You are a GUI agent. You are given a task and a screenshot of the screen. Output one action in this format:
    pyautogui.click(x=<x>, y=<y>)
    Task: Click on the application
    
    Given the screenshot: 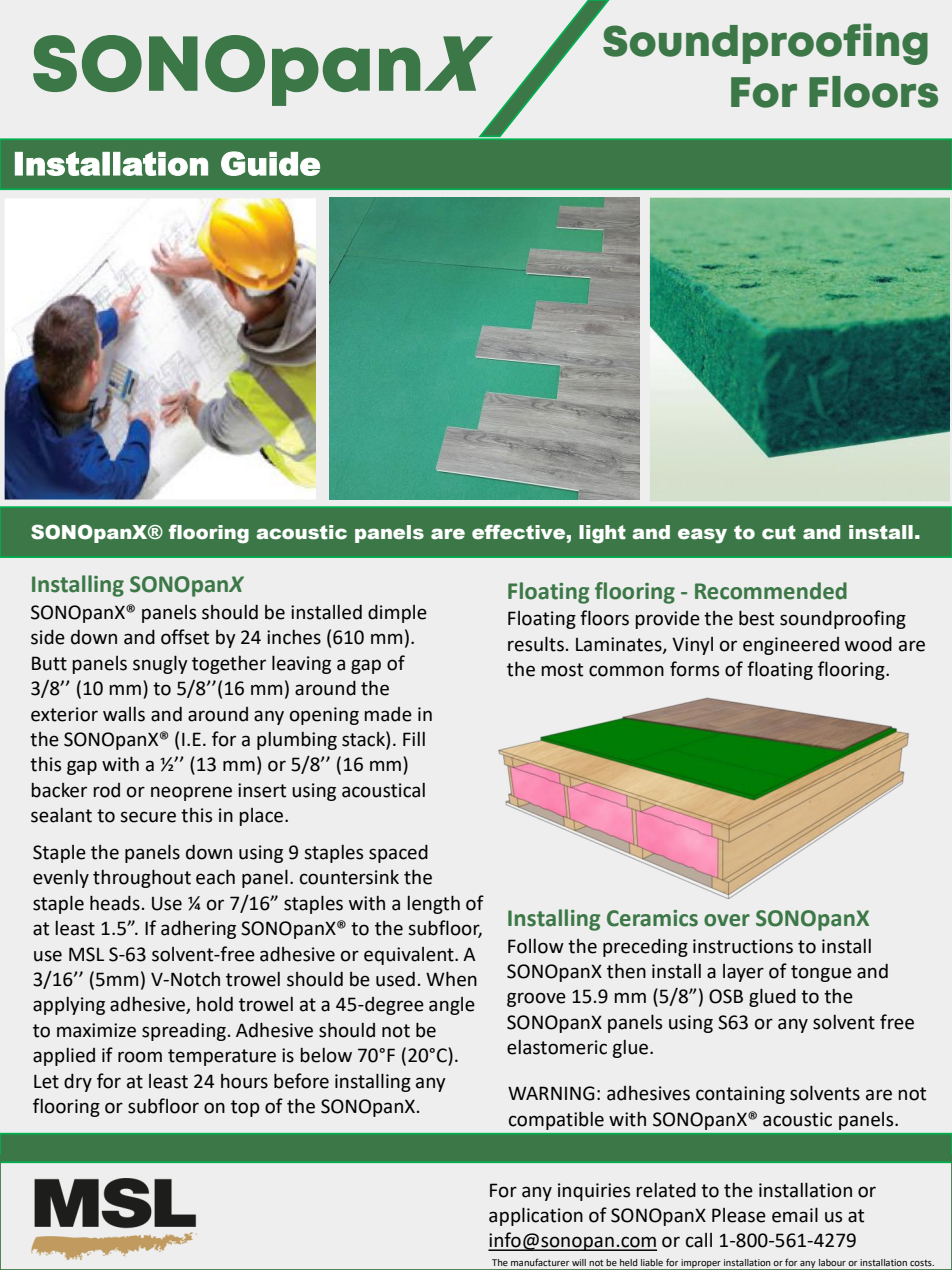 What is the action you would take?
    pyautogui.click(x=536, y=1216)
